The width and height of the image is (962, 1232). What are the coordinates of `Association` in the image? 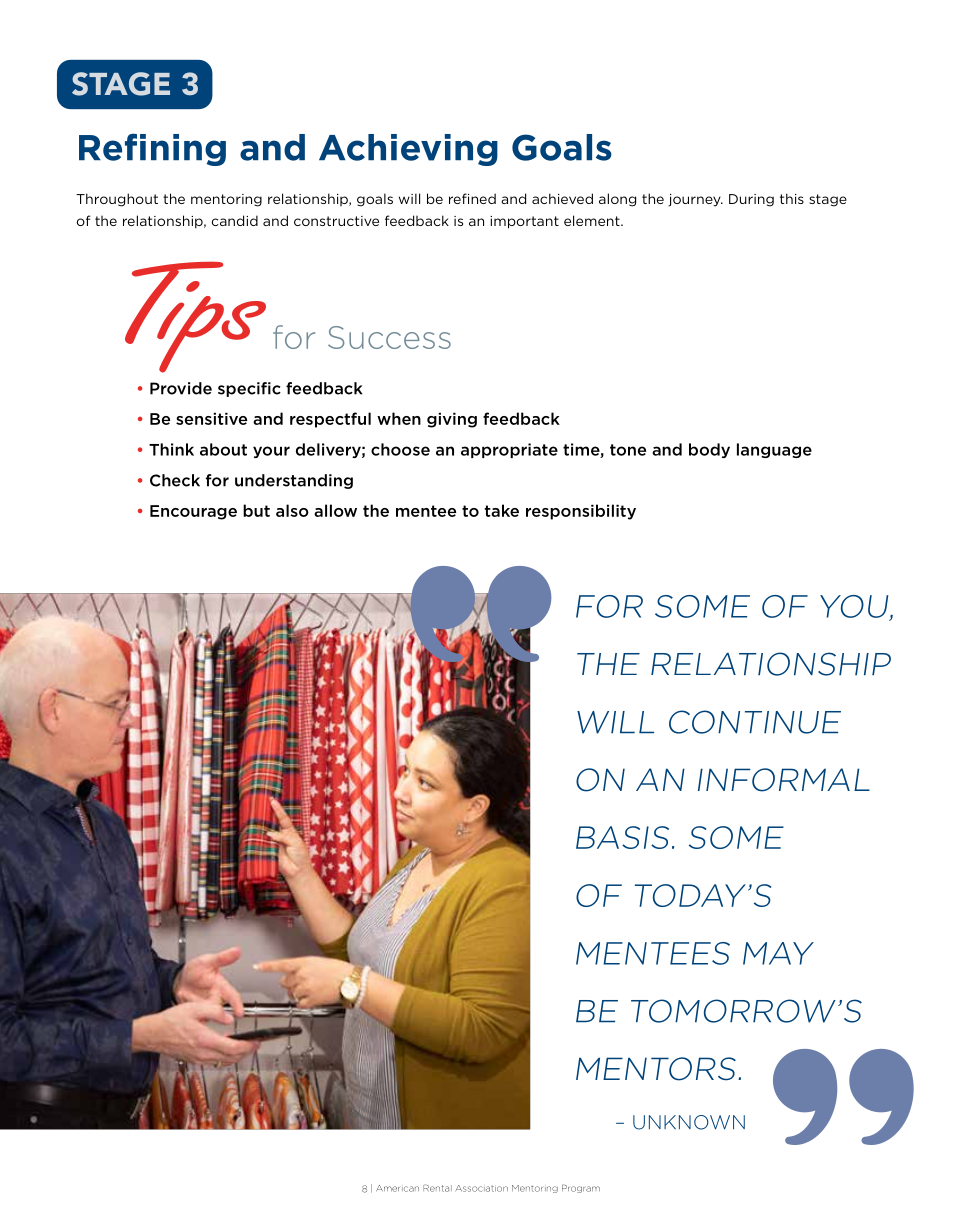 It's located at (482, 1188).
